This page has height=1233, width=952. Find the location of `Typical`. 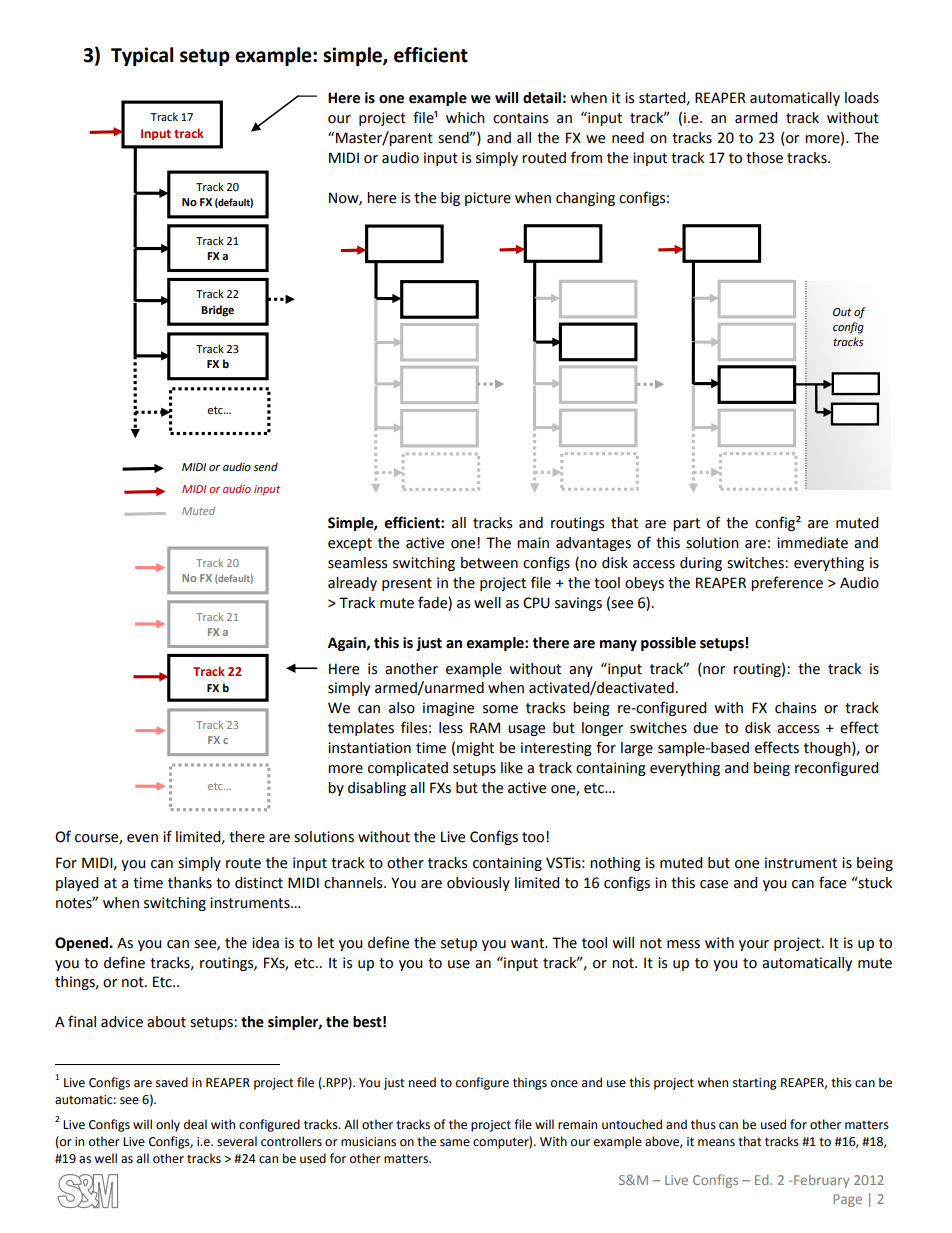

Typical is located at coordinates (142, 56).
